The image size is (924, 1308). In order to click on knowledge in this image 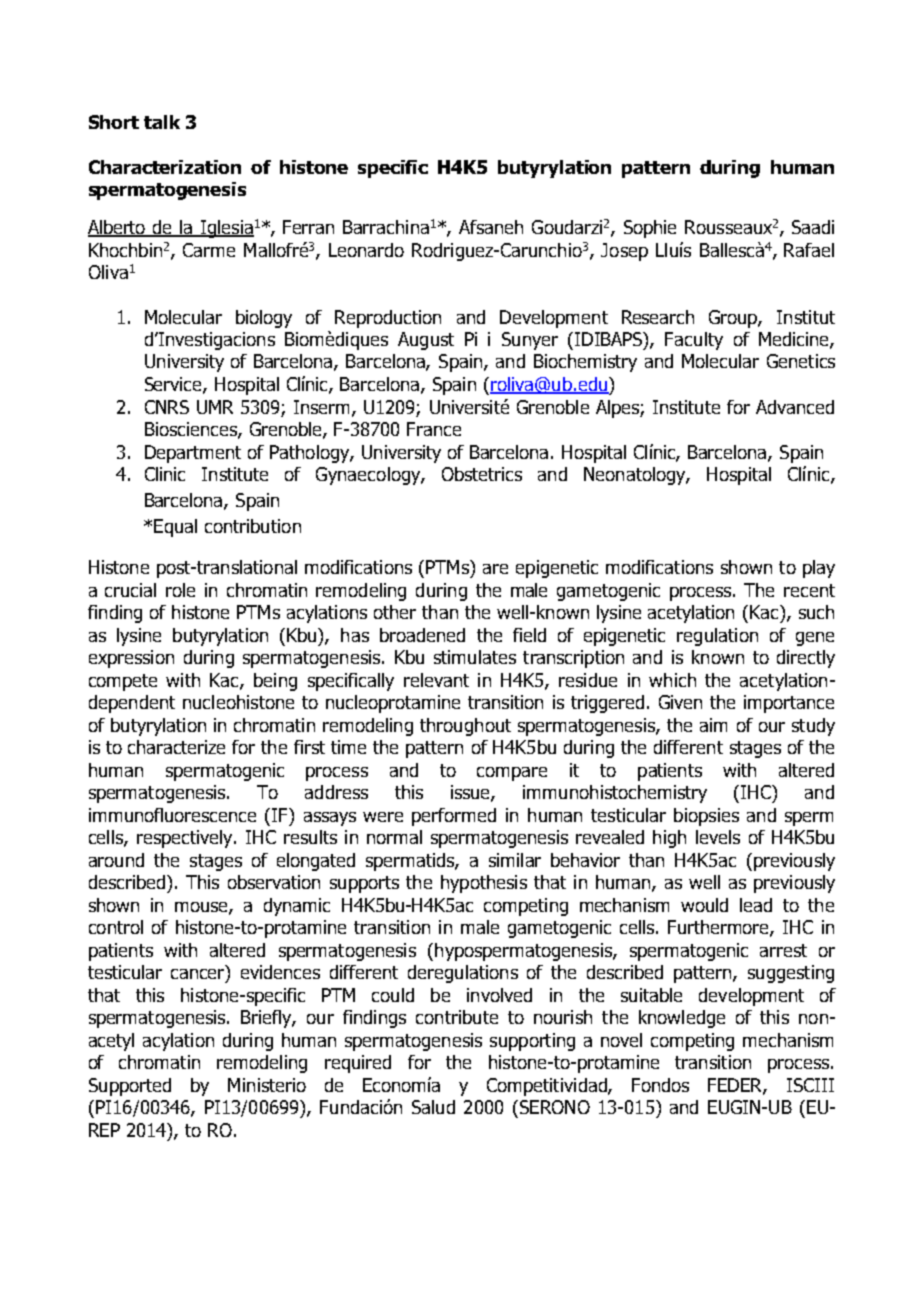, I will do `click(682, 1019)`.
